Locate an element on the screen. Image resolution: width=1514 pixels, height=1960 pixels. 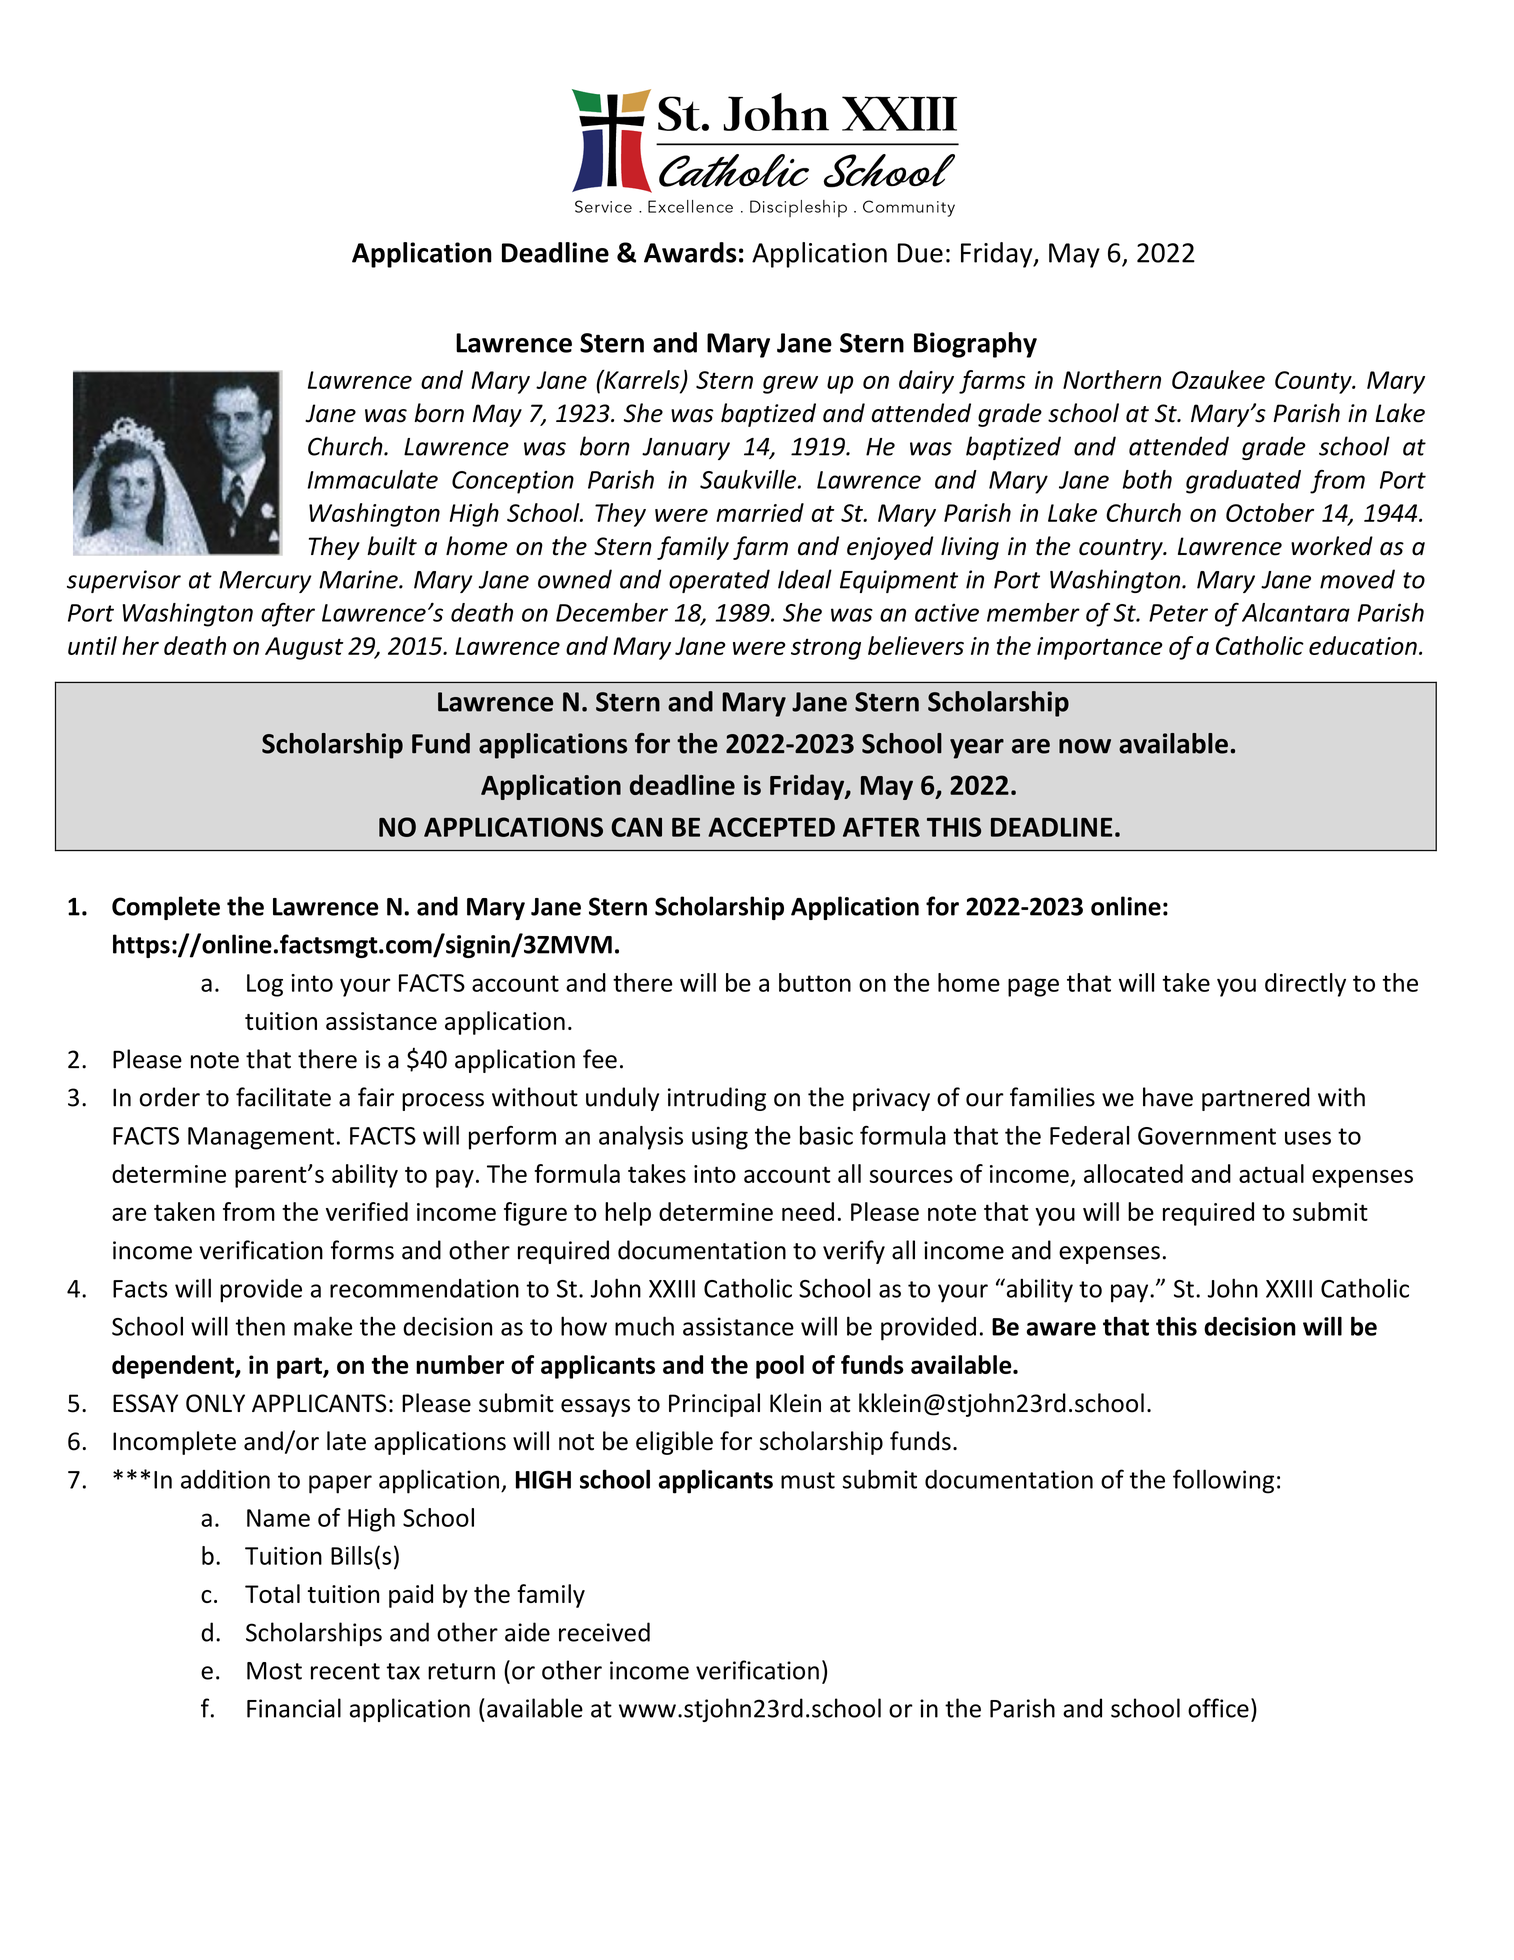
August is located at coordinates (304, 648).
